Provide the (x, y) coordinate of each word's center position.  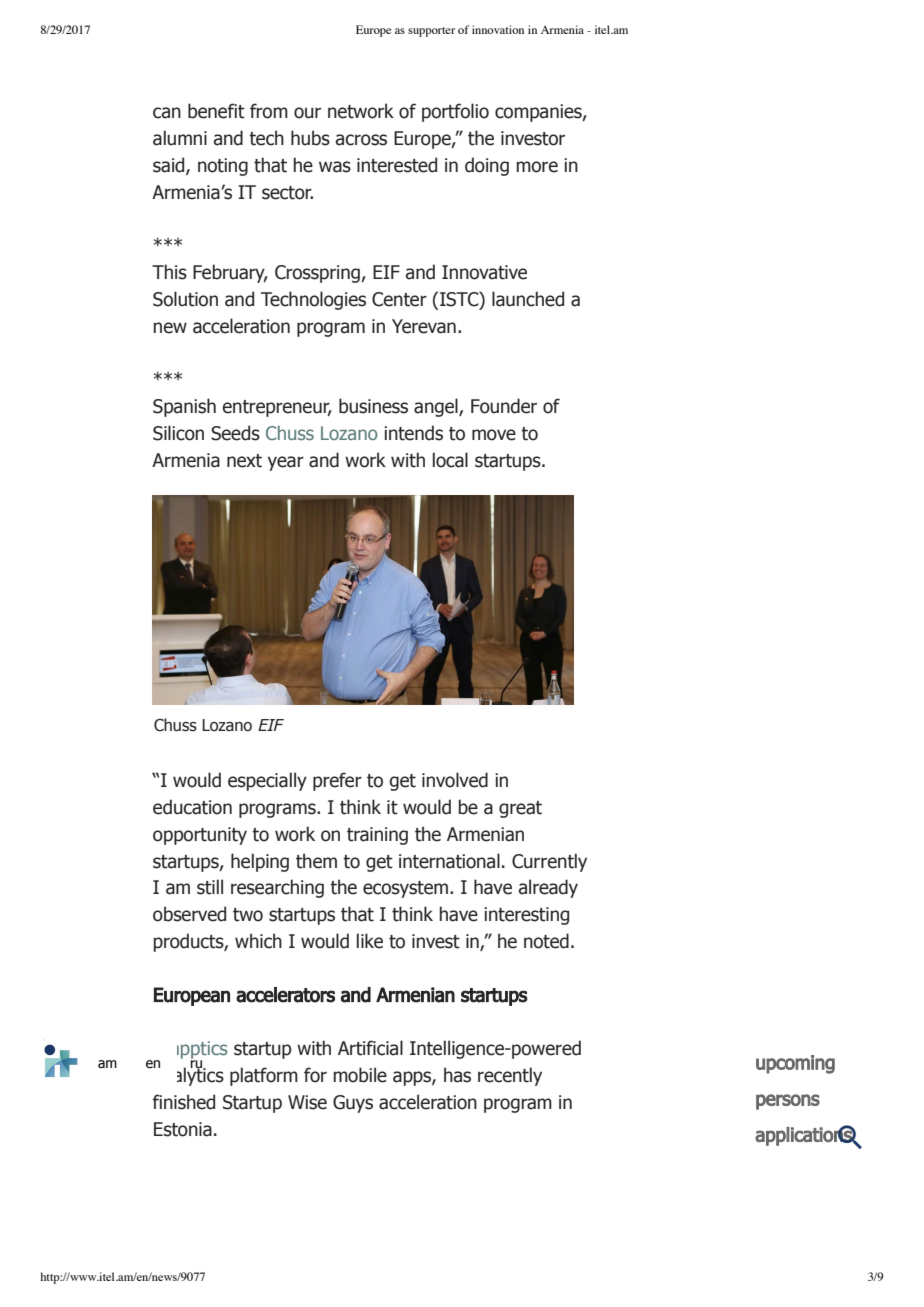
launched (528, 299)
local (450, 460)
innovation (498, 29)
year (286, 463)
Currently (549, 862)
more (537, 167)
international (449, 861)
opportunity (200, 836)
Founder (504, 406)
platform (264, 1076)
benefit (216, 111)
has (457, 1075)
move (494, 435)
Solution (185, 299)
